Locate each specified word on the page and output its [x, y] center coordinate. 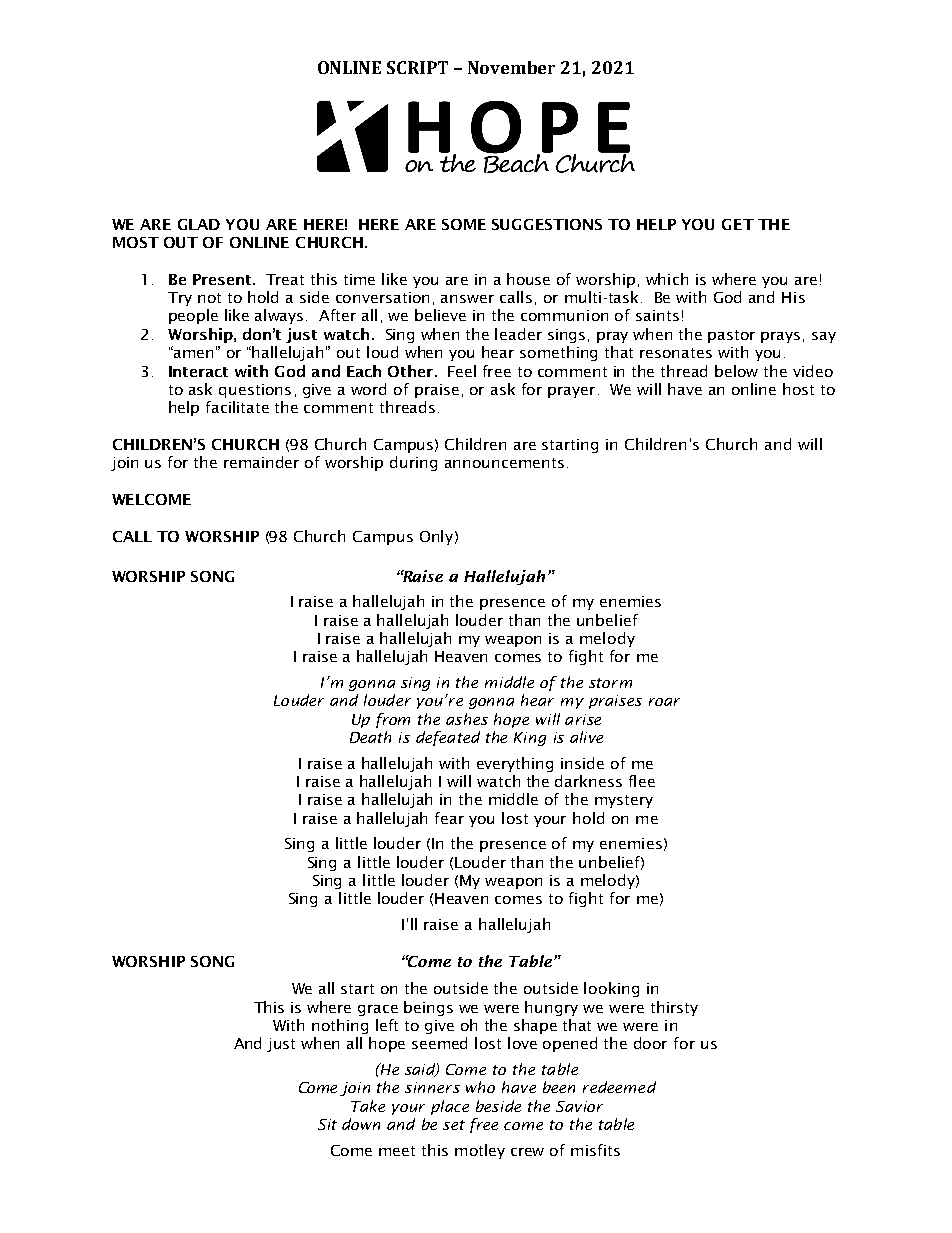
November [511, 67]
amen [192, 353]
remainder [261, 462]
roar [664, 702]
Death [370, 737]
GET [738, 224]
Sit [327, 1124]
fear [449, 818]
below [736, 371]
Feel [462, 371]
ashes [467, 719]
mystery [624, 801]
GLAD [199, 224]
